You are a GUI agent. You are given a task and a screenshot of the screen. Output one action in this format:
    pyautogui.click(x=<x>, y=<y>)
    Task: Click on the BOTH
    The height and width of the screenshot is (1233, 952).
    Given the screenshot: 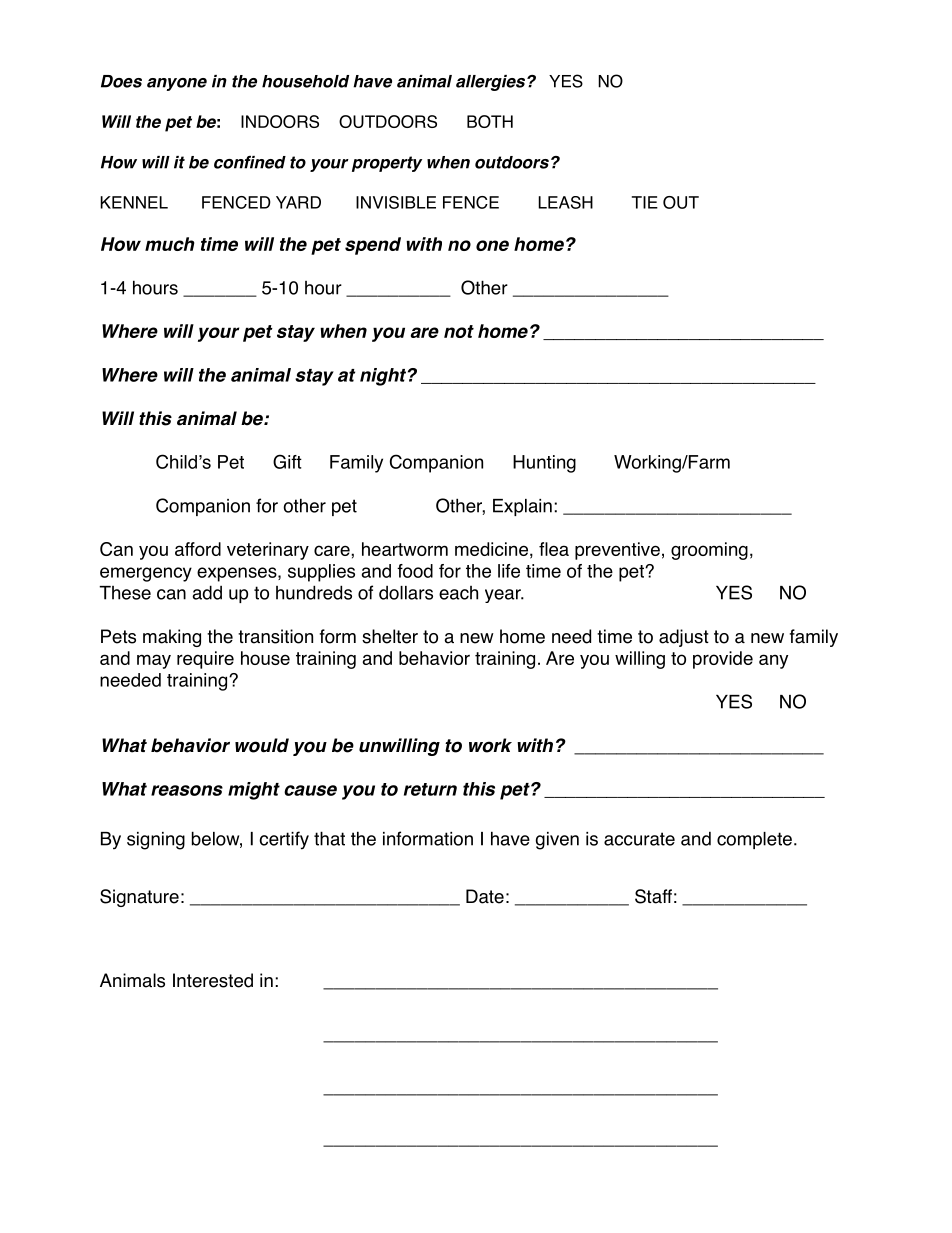 What is the action you would take?
    pyautogui.click(x=490, y=121)
